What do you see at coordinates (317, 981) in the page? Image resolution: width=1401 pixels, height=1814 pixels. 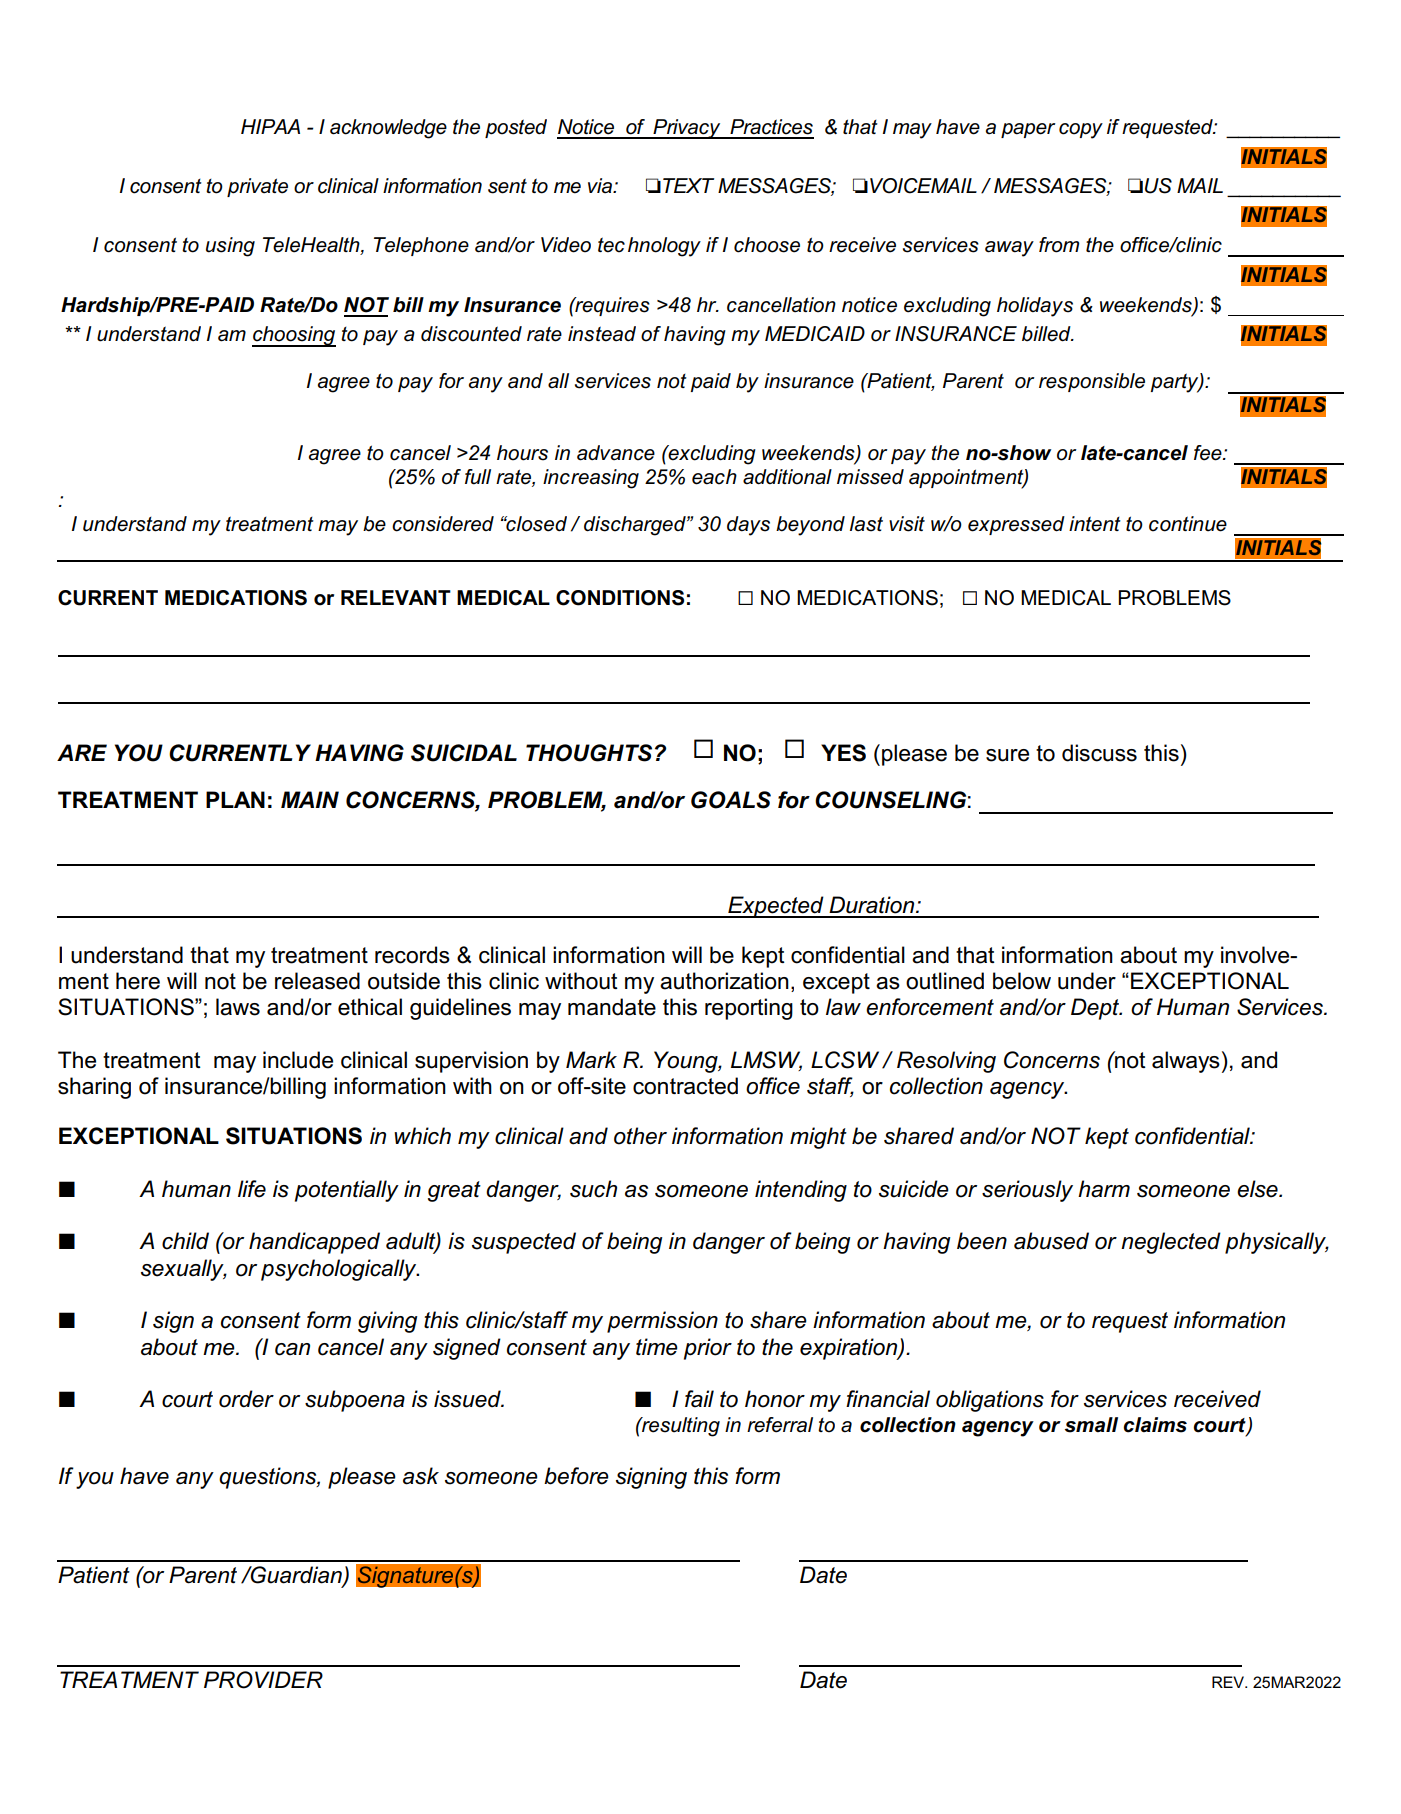 I see `released` at bounding box center [317, 981].
